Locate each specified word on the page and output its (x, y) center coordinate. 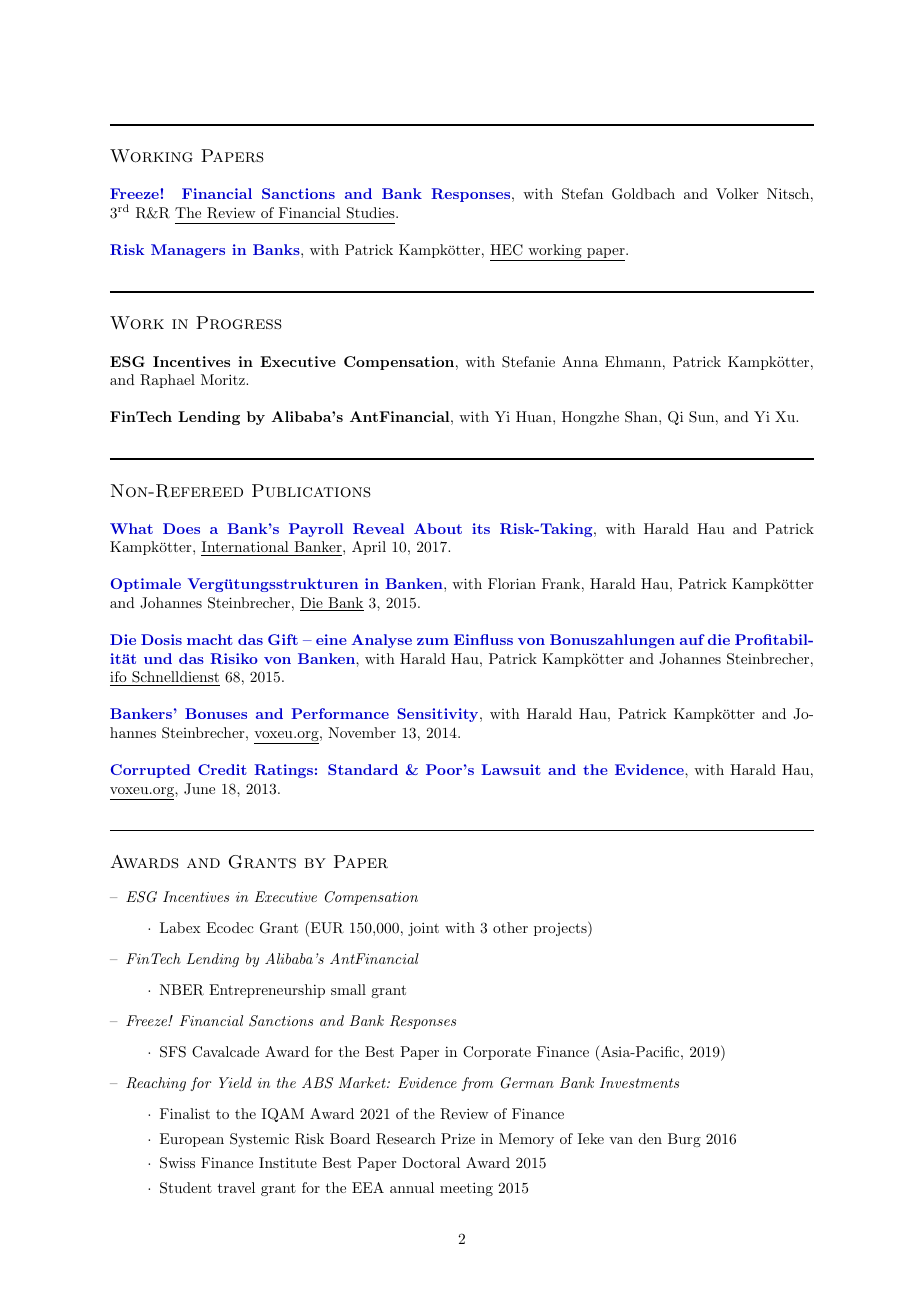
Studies (372, 213)
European (192, 1140)
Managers (188, 251)
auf (692, 639)
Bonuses (216, 713)
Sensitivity (437, 715)
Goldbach (643, 194)
